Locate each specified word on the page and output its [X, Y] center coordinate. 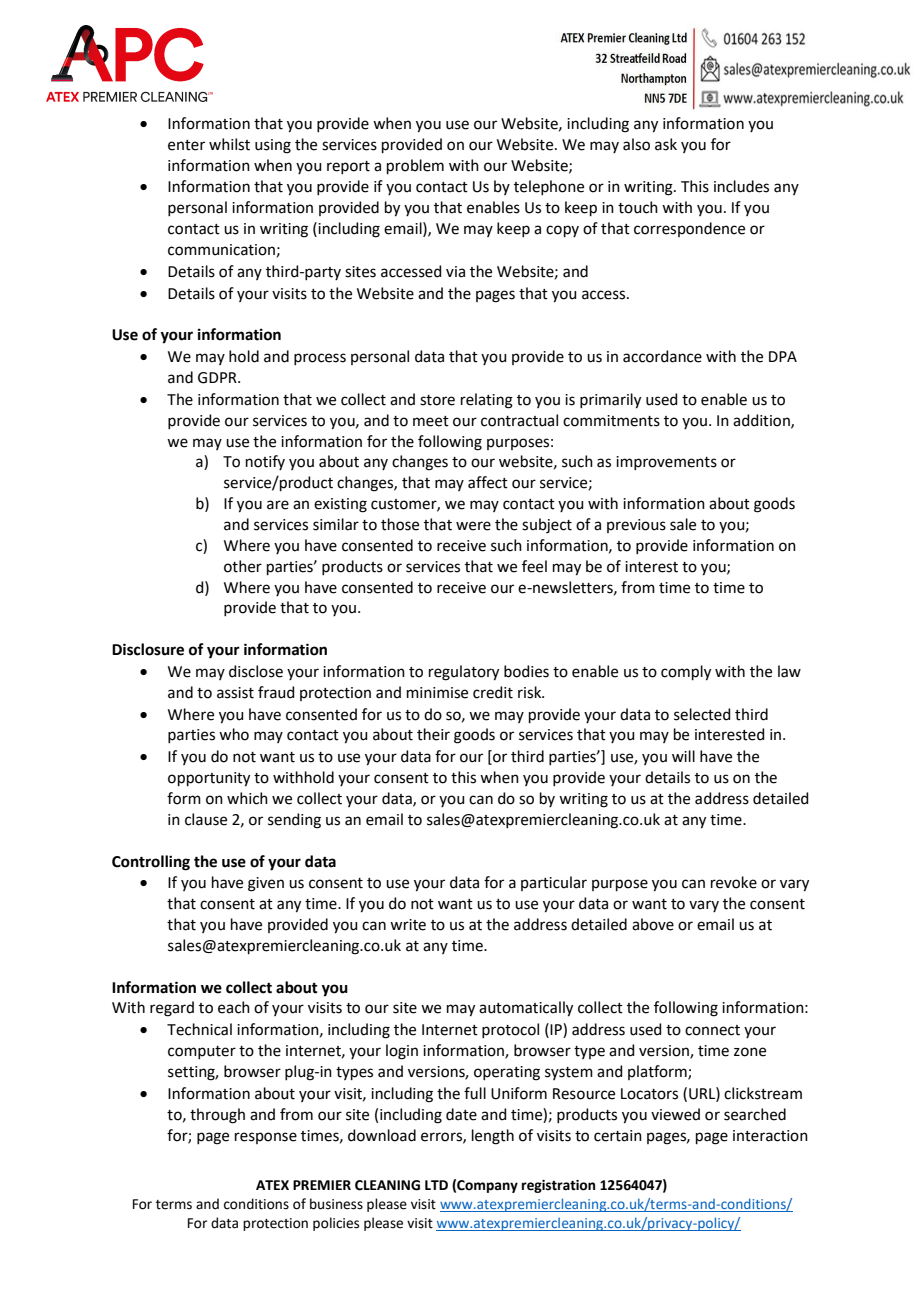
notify [265, 462]
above [653, 924]
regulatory [464, 673]
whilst [229, 144]
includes [741, 186]
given [266, 884]
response [266, 1138]
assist [235, 693]
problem [415, 166]
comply [686, 673]
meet [431, 421]
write [408, 925]
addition [762, 421]
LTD [436, 1185]
